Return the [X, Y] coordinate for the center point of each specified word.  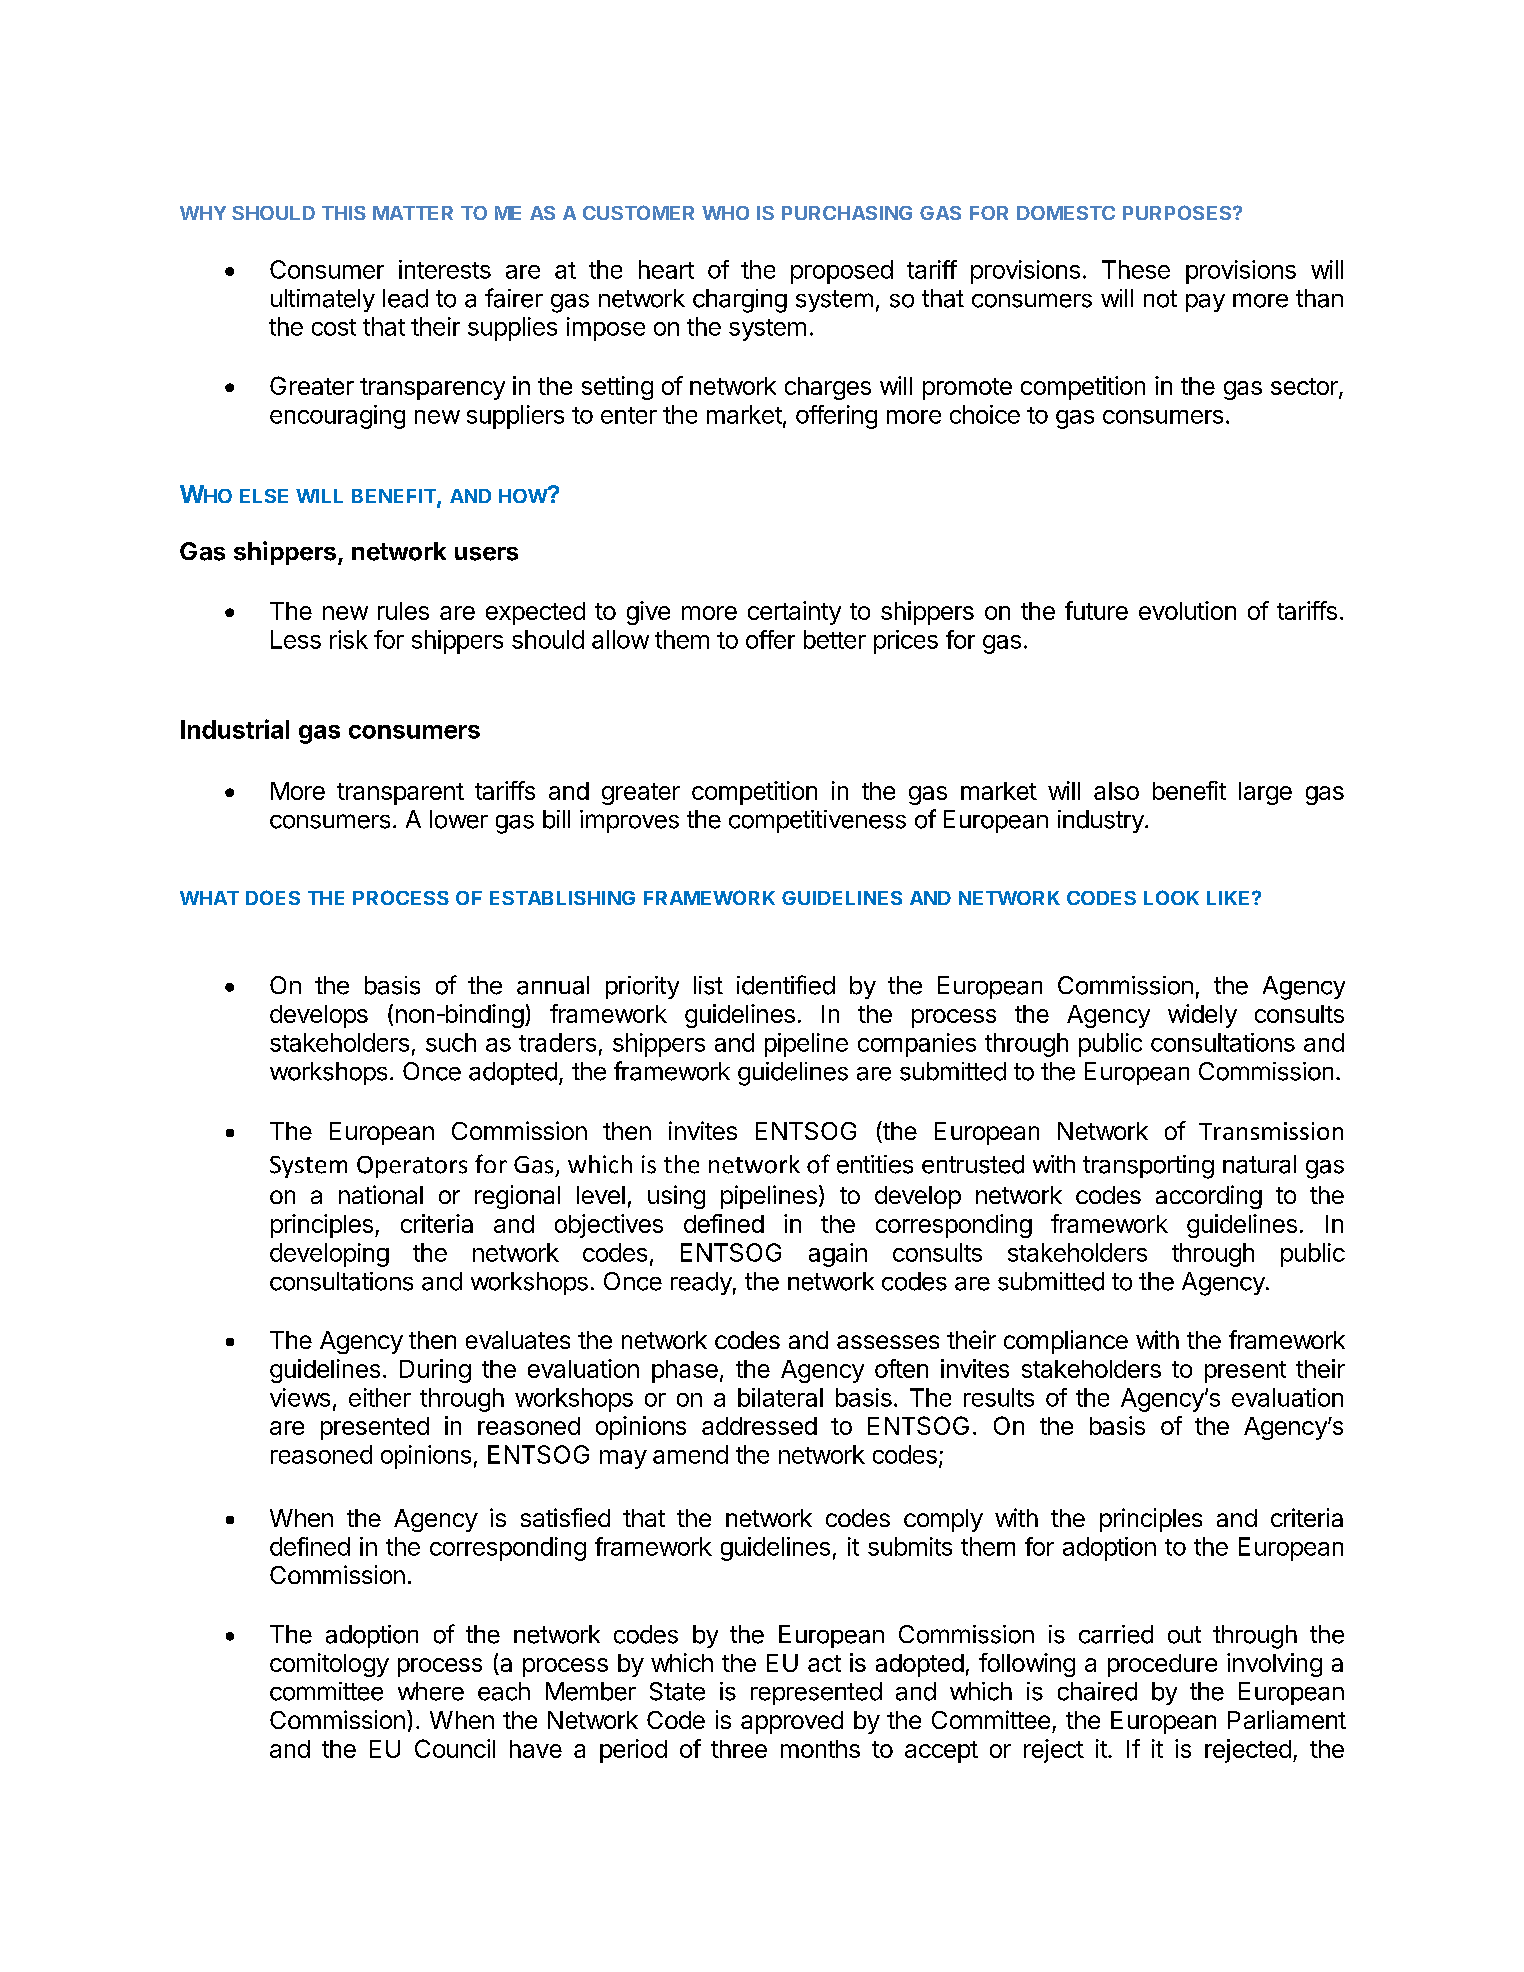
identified [786, 985]
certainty [794, 613]
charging [740, 301]
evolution [1187, 610]
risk [349, 639]
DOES [273, 897]
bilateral [780, 1397]
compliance [1066, 1342]
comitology [329, 1665]
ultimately [323, 300]
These [1136, 269]
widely [1202, 1016]
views [300, 1397]
